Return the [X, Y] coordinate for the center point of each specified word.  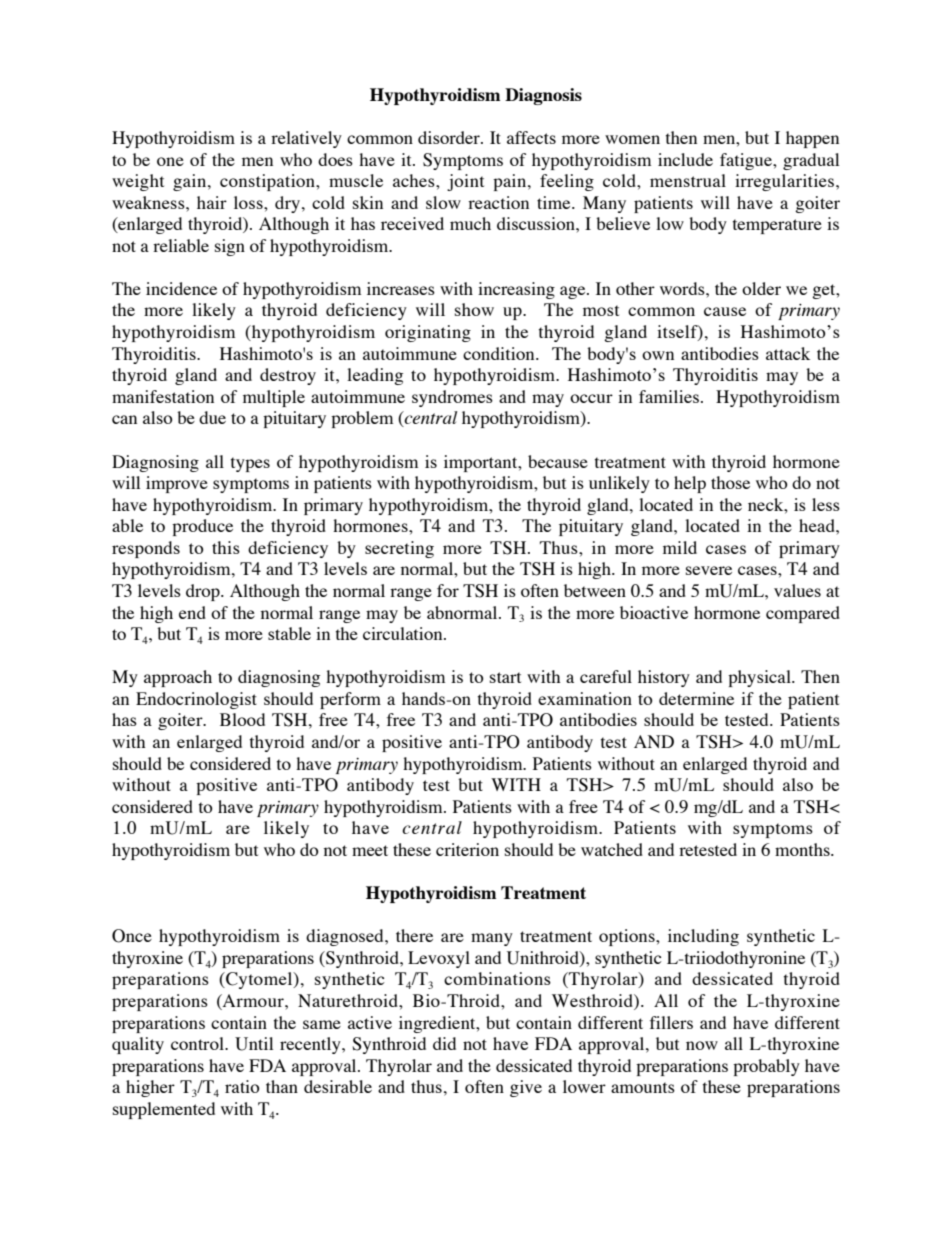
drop [204, 592]
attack [788, 353]
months [803, 849]
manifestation [163, 396]
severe [709, 570]
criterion [467, 849]
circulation [404, 633]
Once [132, 936]
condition [500, 353]
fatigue [747, 161]
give [526, 1088]
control [198, 1043]
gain [191, 182]
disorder [450, 137]
